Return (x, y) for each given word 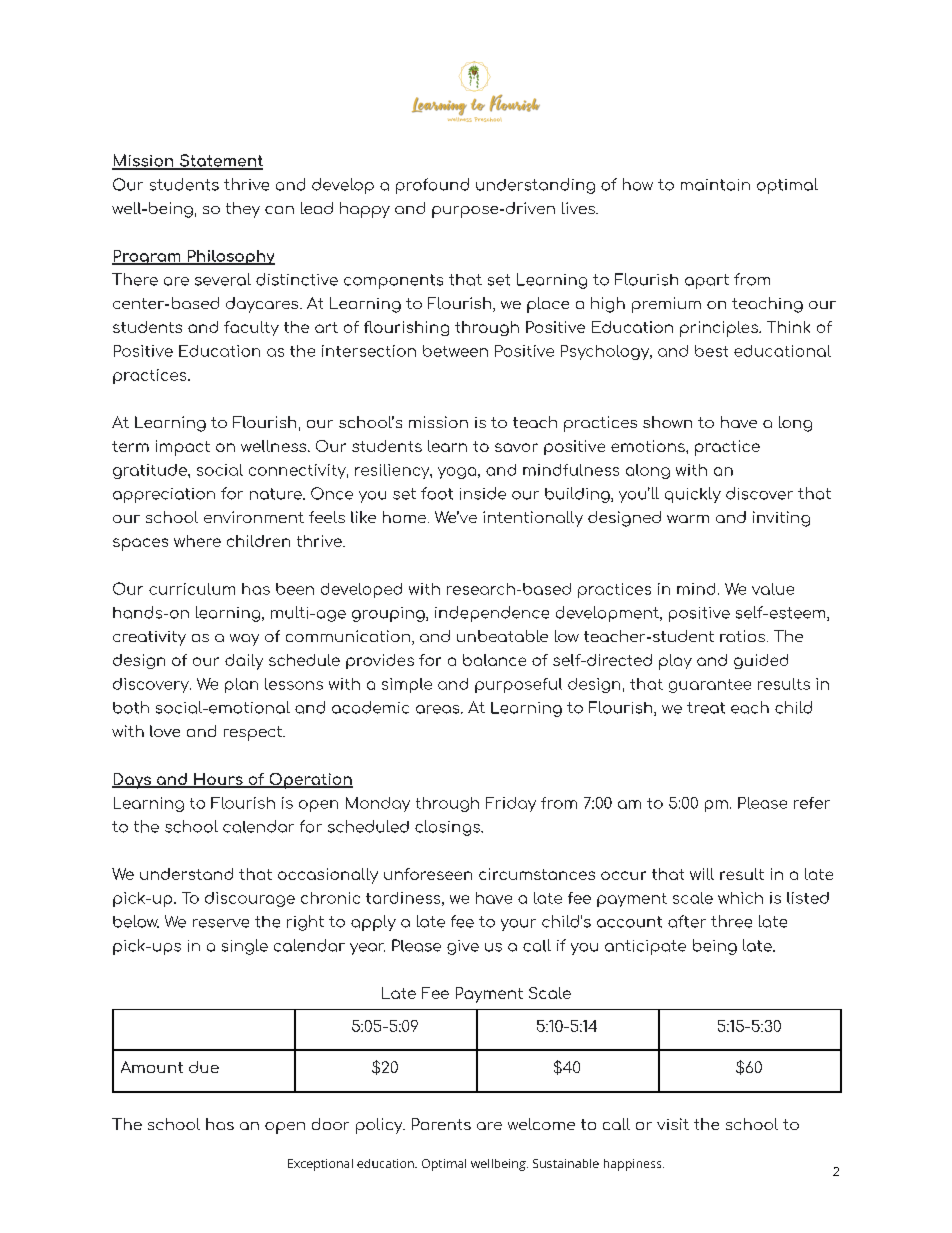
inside (483, 493)
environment (254, 517)
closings (448, 828)
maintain (715, 185)
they (243, 210)
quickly (693, 495)
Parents (441, 1124)
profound (432, 186)
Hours (218, 780)
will (702, 874)
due (204, 1067)
